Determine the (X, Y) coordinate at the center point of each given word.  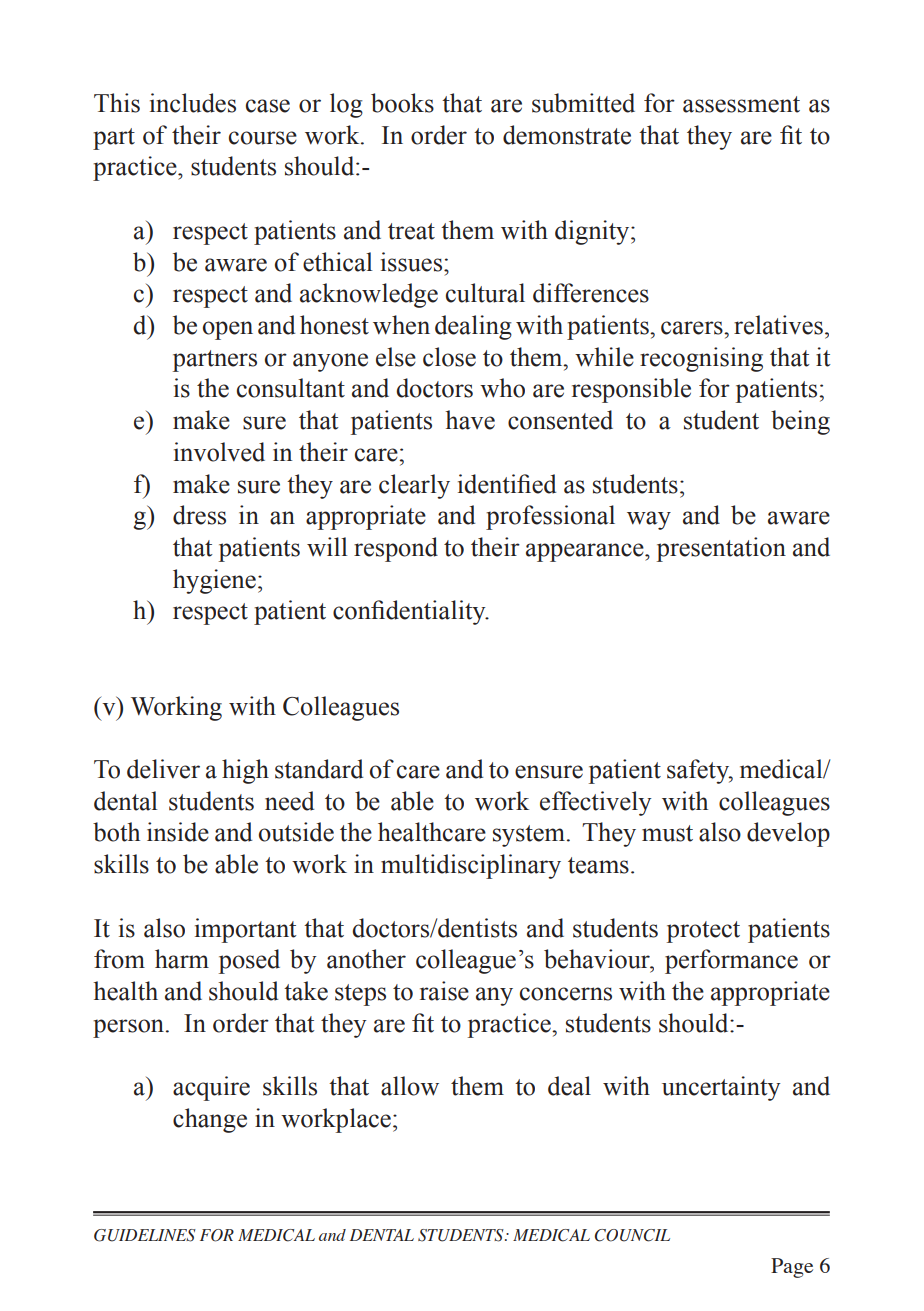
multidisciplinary (471, 866)
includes (193, 103)
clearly (414, 486)
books (402, 103)
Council (632, 1235)
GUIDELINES (145, 1235)
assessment (741, 104)
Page (792, 1268)
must (667, 833)
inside (178, 832)
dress (199, 515)
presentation (721, 549)
